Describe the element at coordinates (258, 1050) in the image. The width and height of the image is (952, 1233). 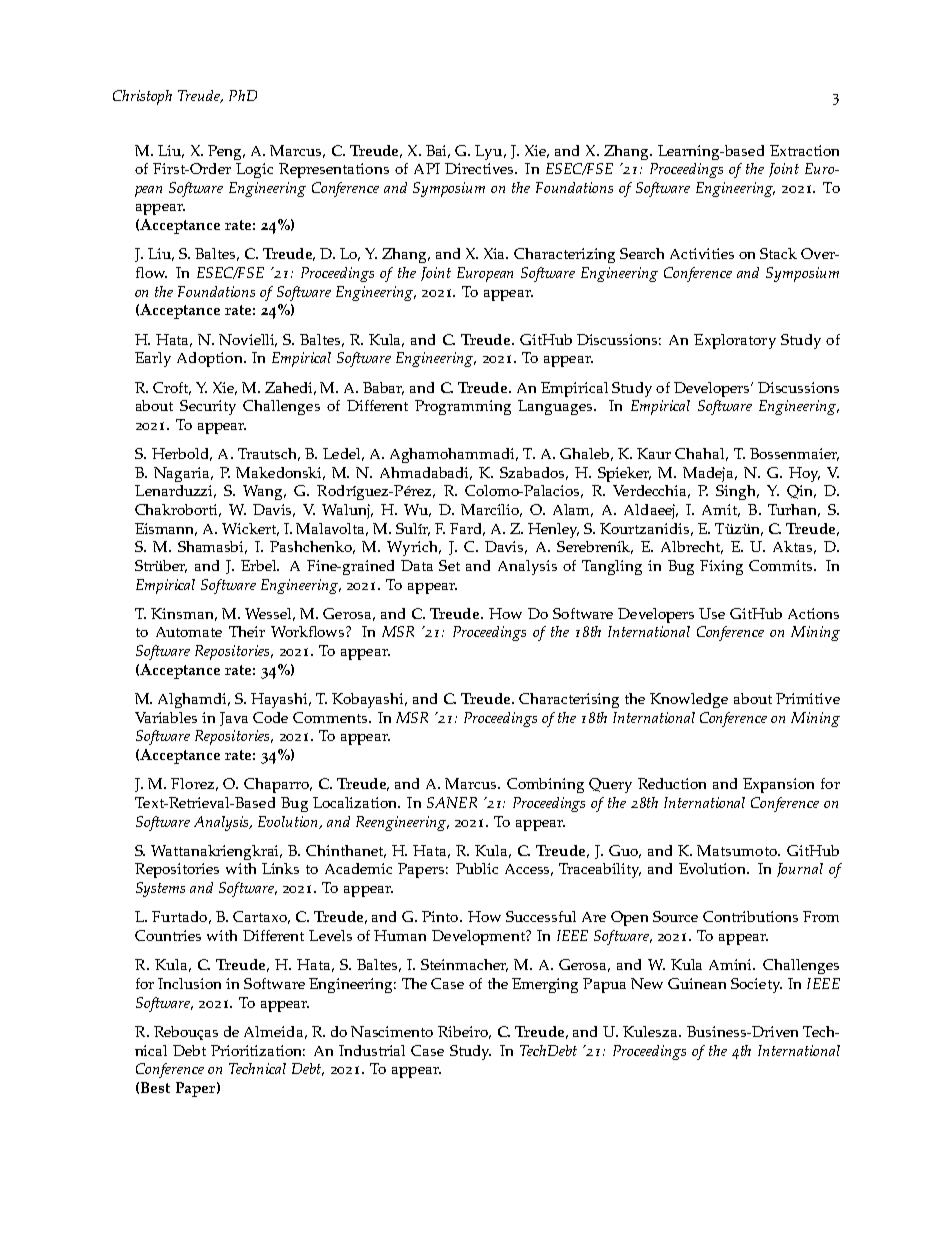
I see `Prioritization` at that location.
